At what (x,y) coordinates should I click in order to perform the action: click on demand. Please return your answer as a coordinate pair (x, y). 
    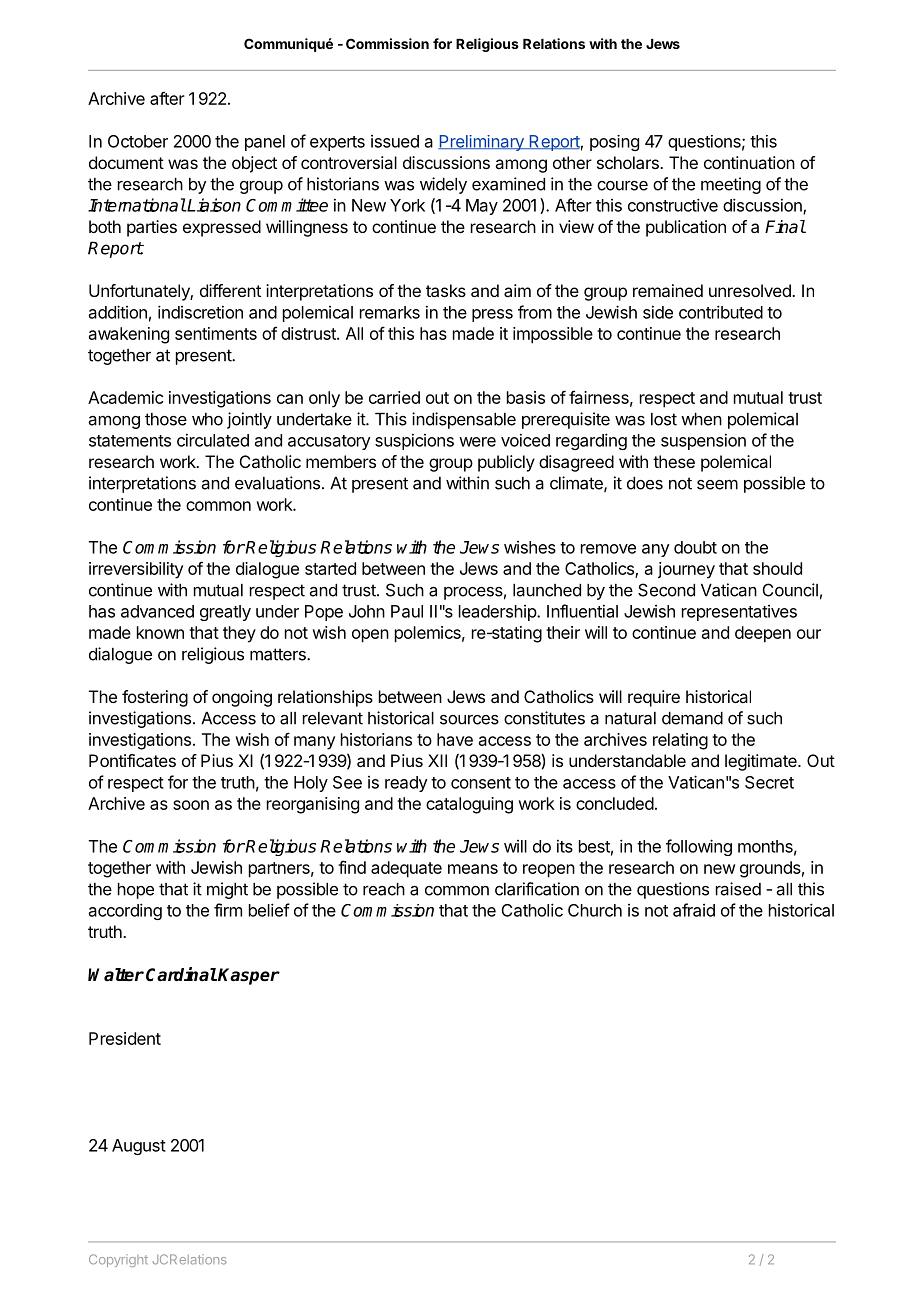
    Looking at the image, I should click on (692, 718).
